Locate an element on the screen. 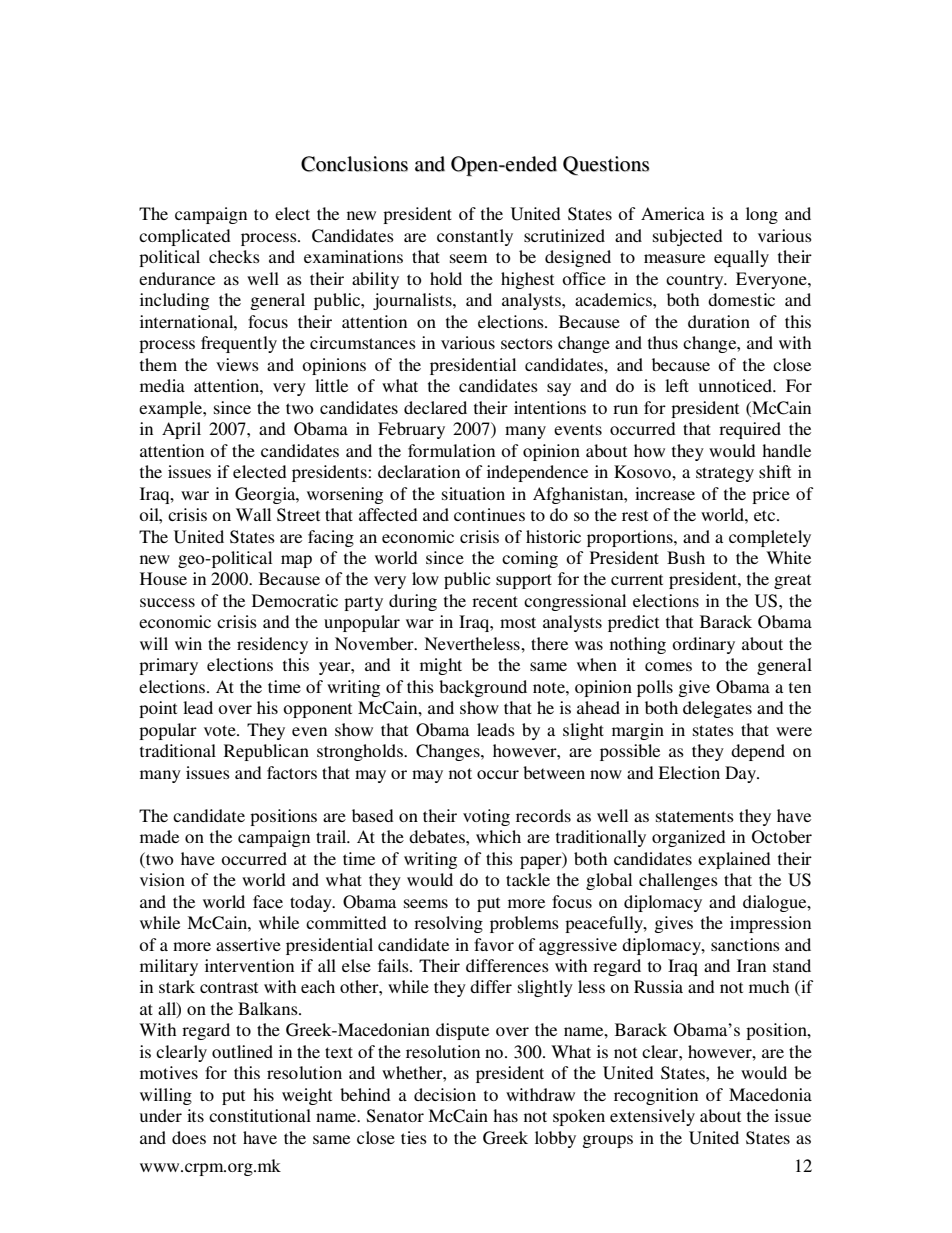 Image resolution: width=952 pixels, height=1233 pixels. constantly is located at coordinates (475, 237).
